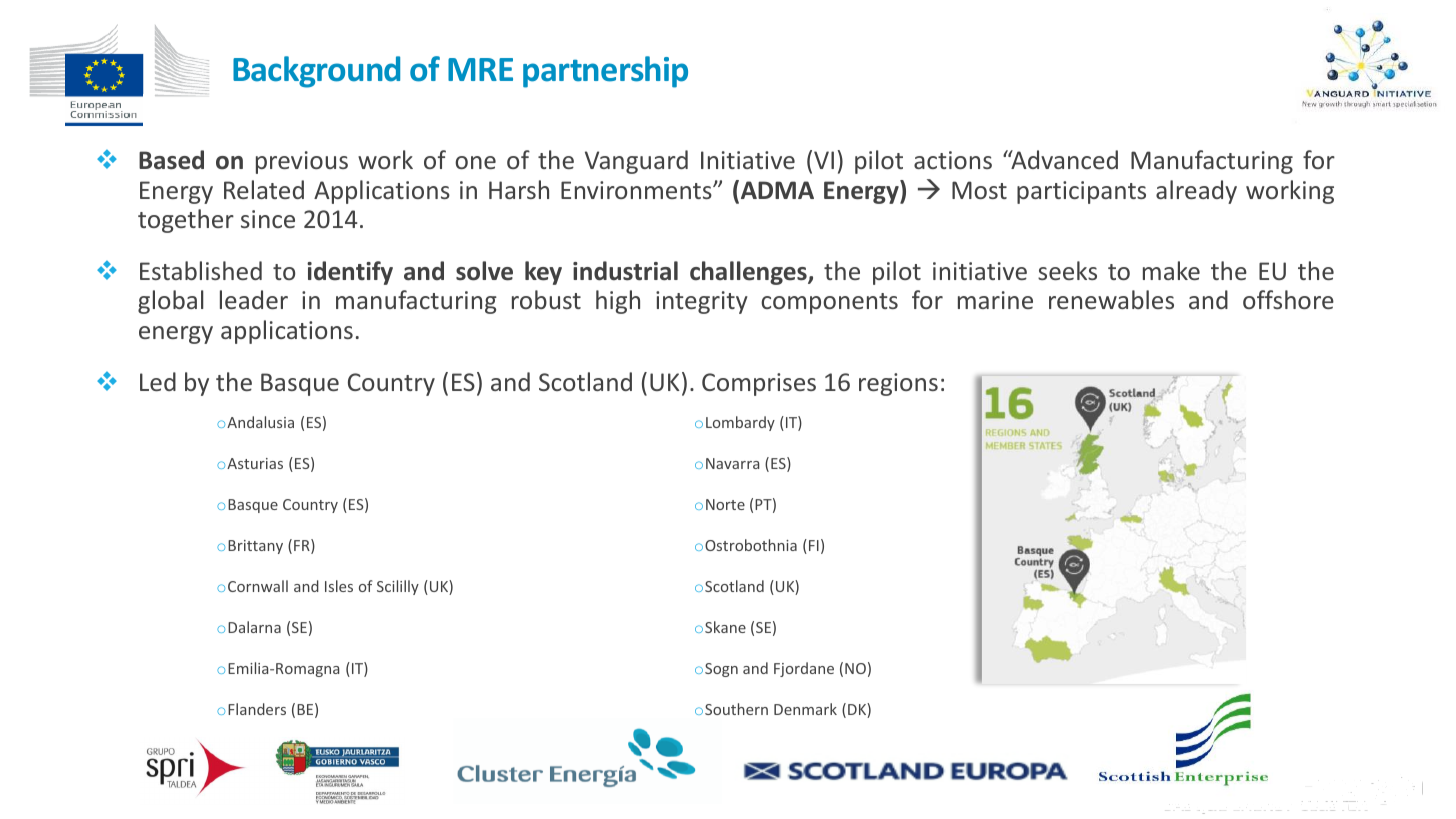 The height and width of the screenshot is (819, 1456). What do you see at coordinates (1111, 299) in the screenshot?
I see `renewables` at bounding box center [1111, 299].
